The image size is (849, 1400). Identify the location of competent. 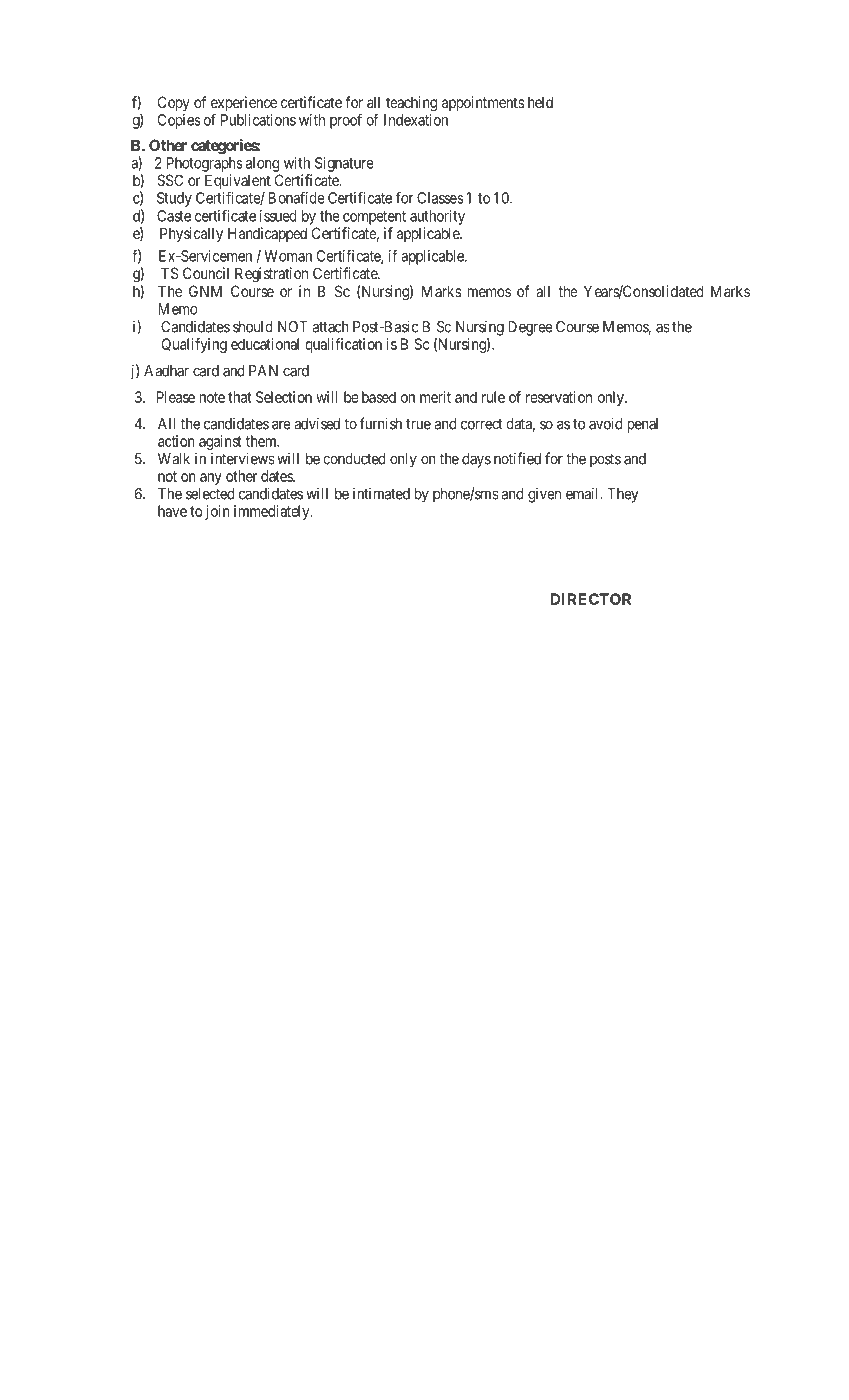
(374, 218).
